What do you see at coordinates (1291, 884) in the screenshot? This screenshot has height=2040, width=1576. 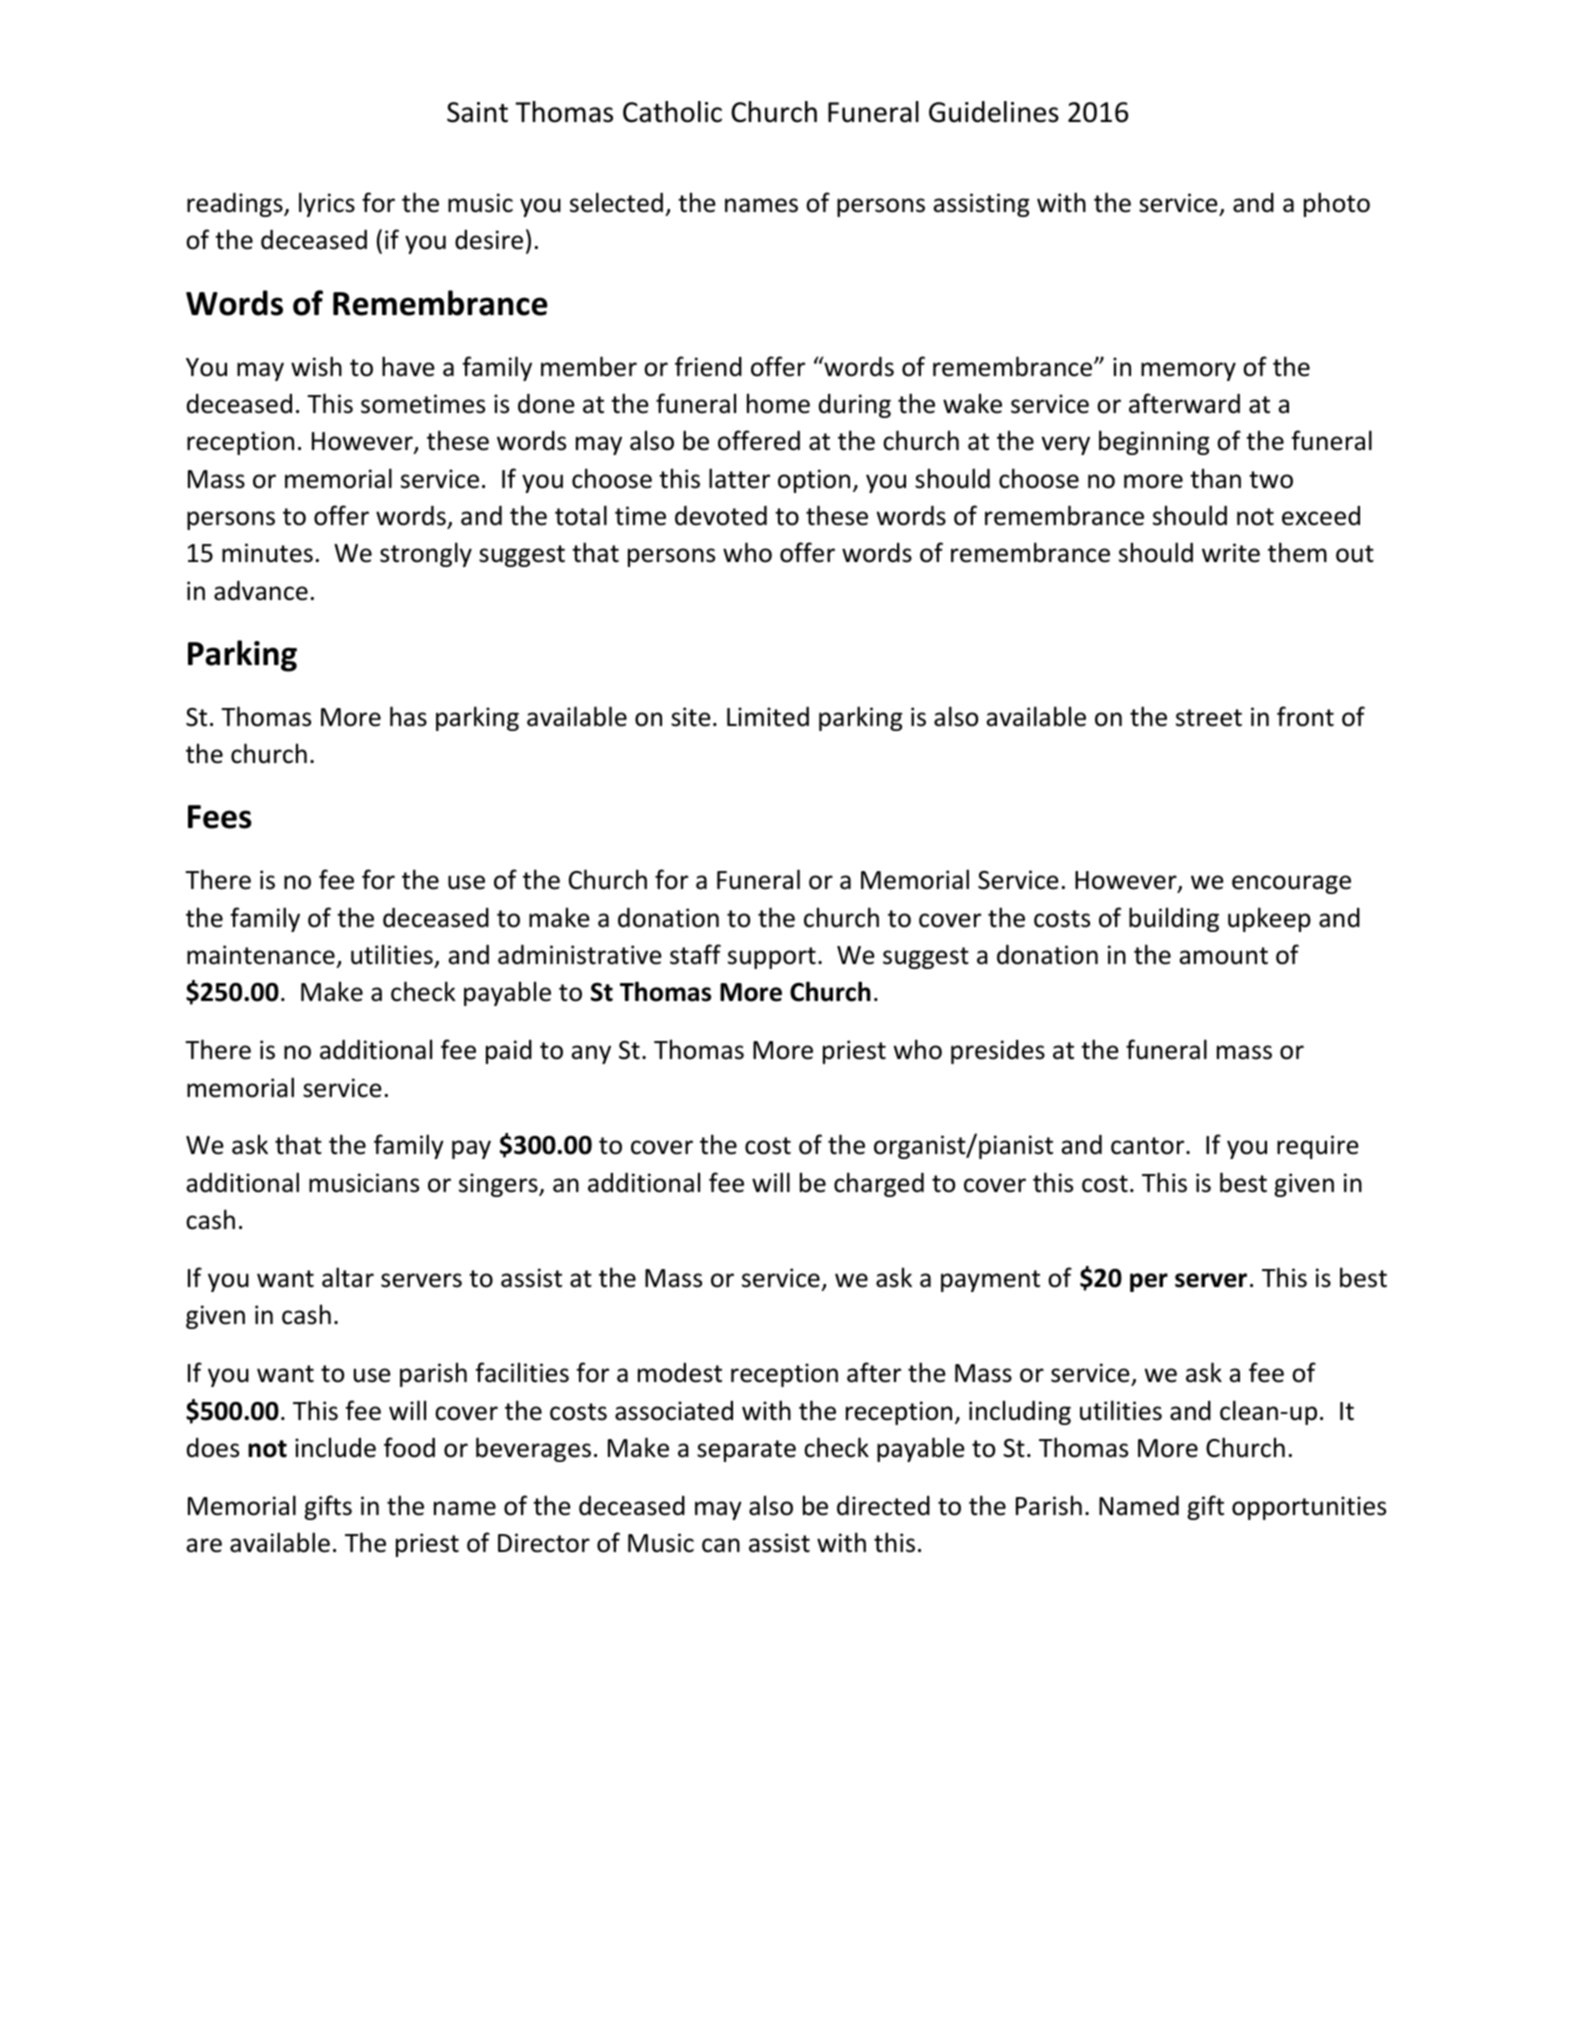 I see `encourage` at bounding box center [1291, 884].
